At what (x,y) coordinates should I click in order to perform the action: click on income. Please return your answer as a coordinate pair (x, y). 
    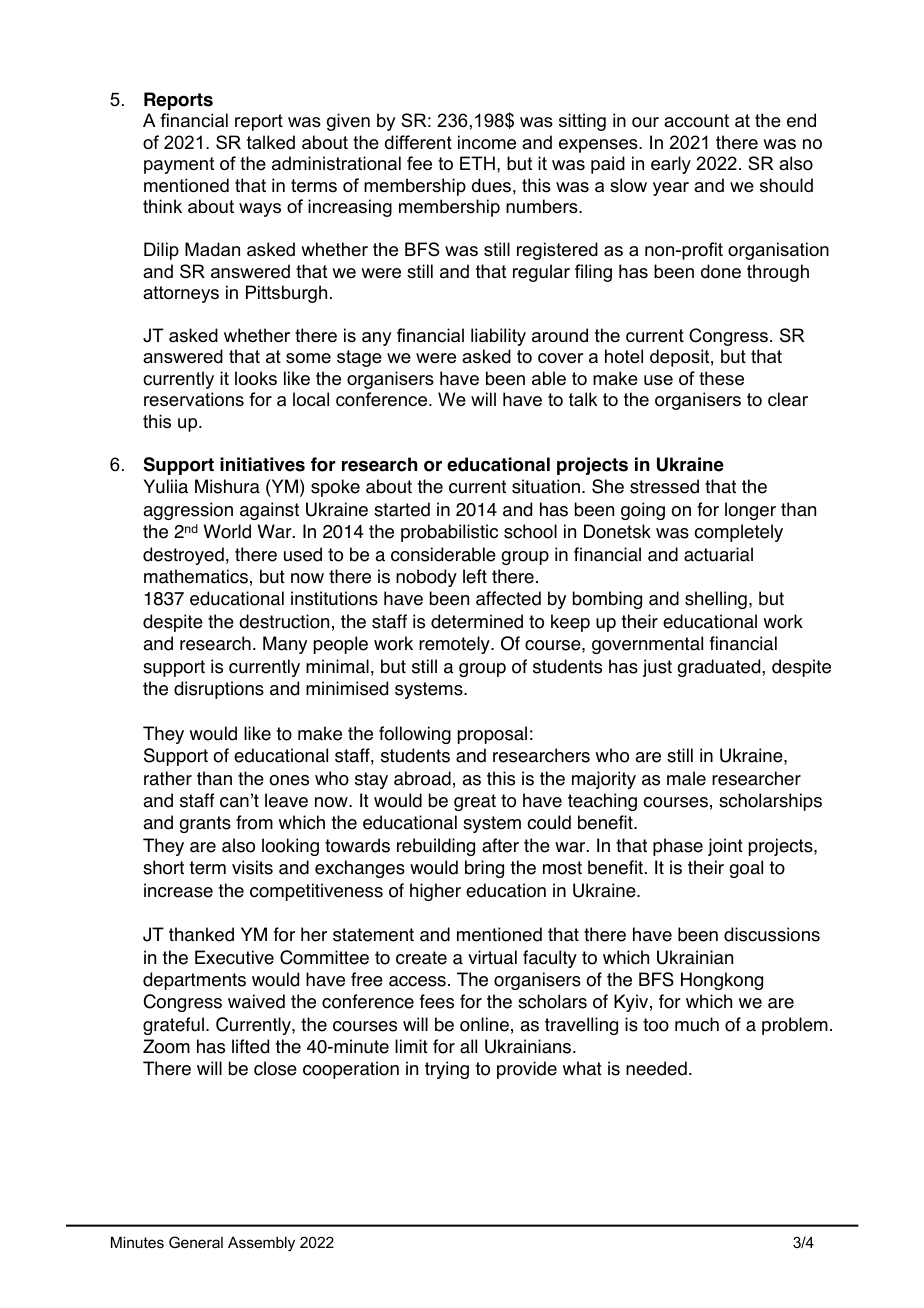
    Looking at the image, I should click on (487, 142).
